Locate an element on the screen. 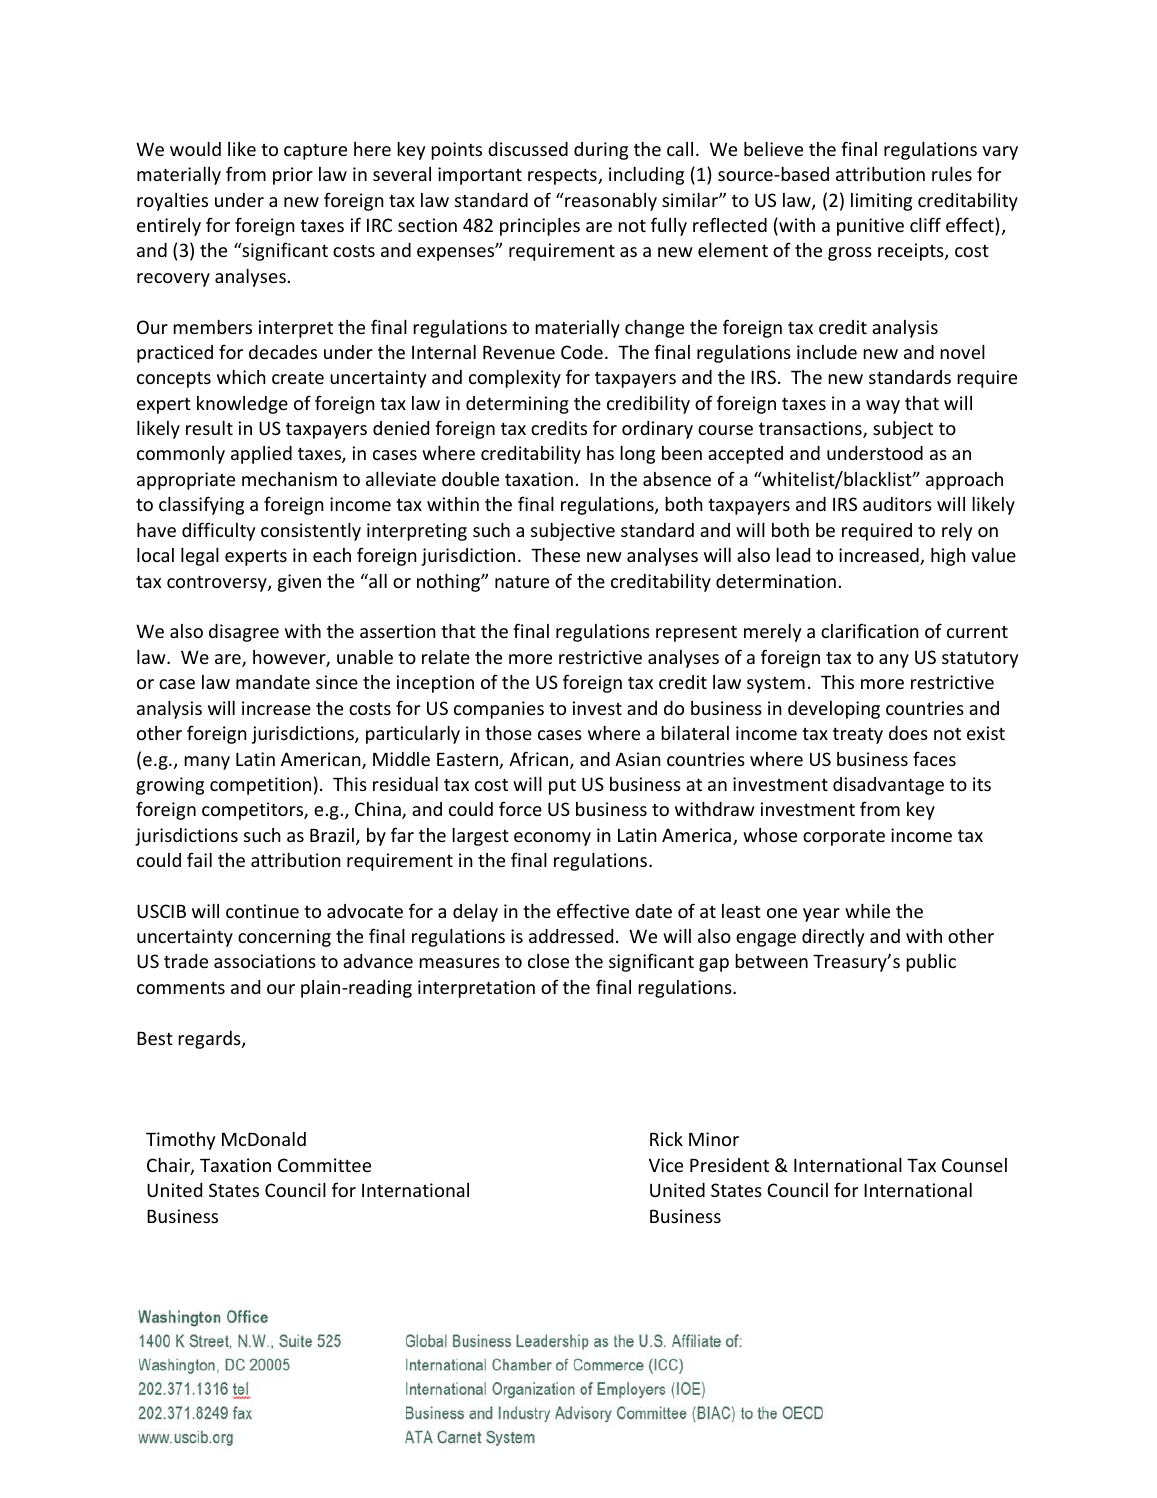 This screenshot has width=1157, height=1498. Counsel is located at coordinates (974, 1165).
